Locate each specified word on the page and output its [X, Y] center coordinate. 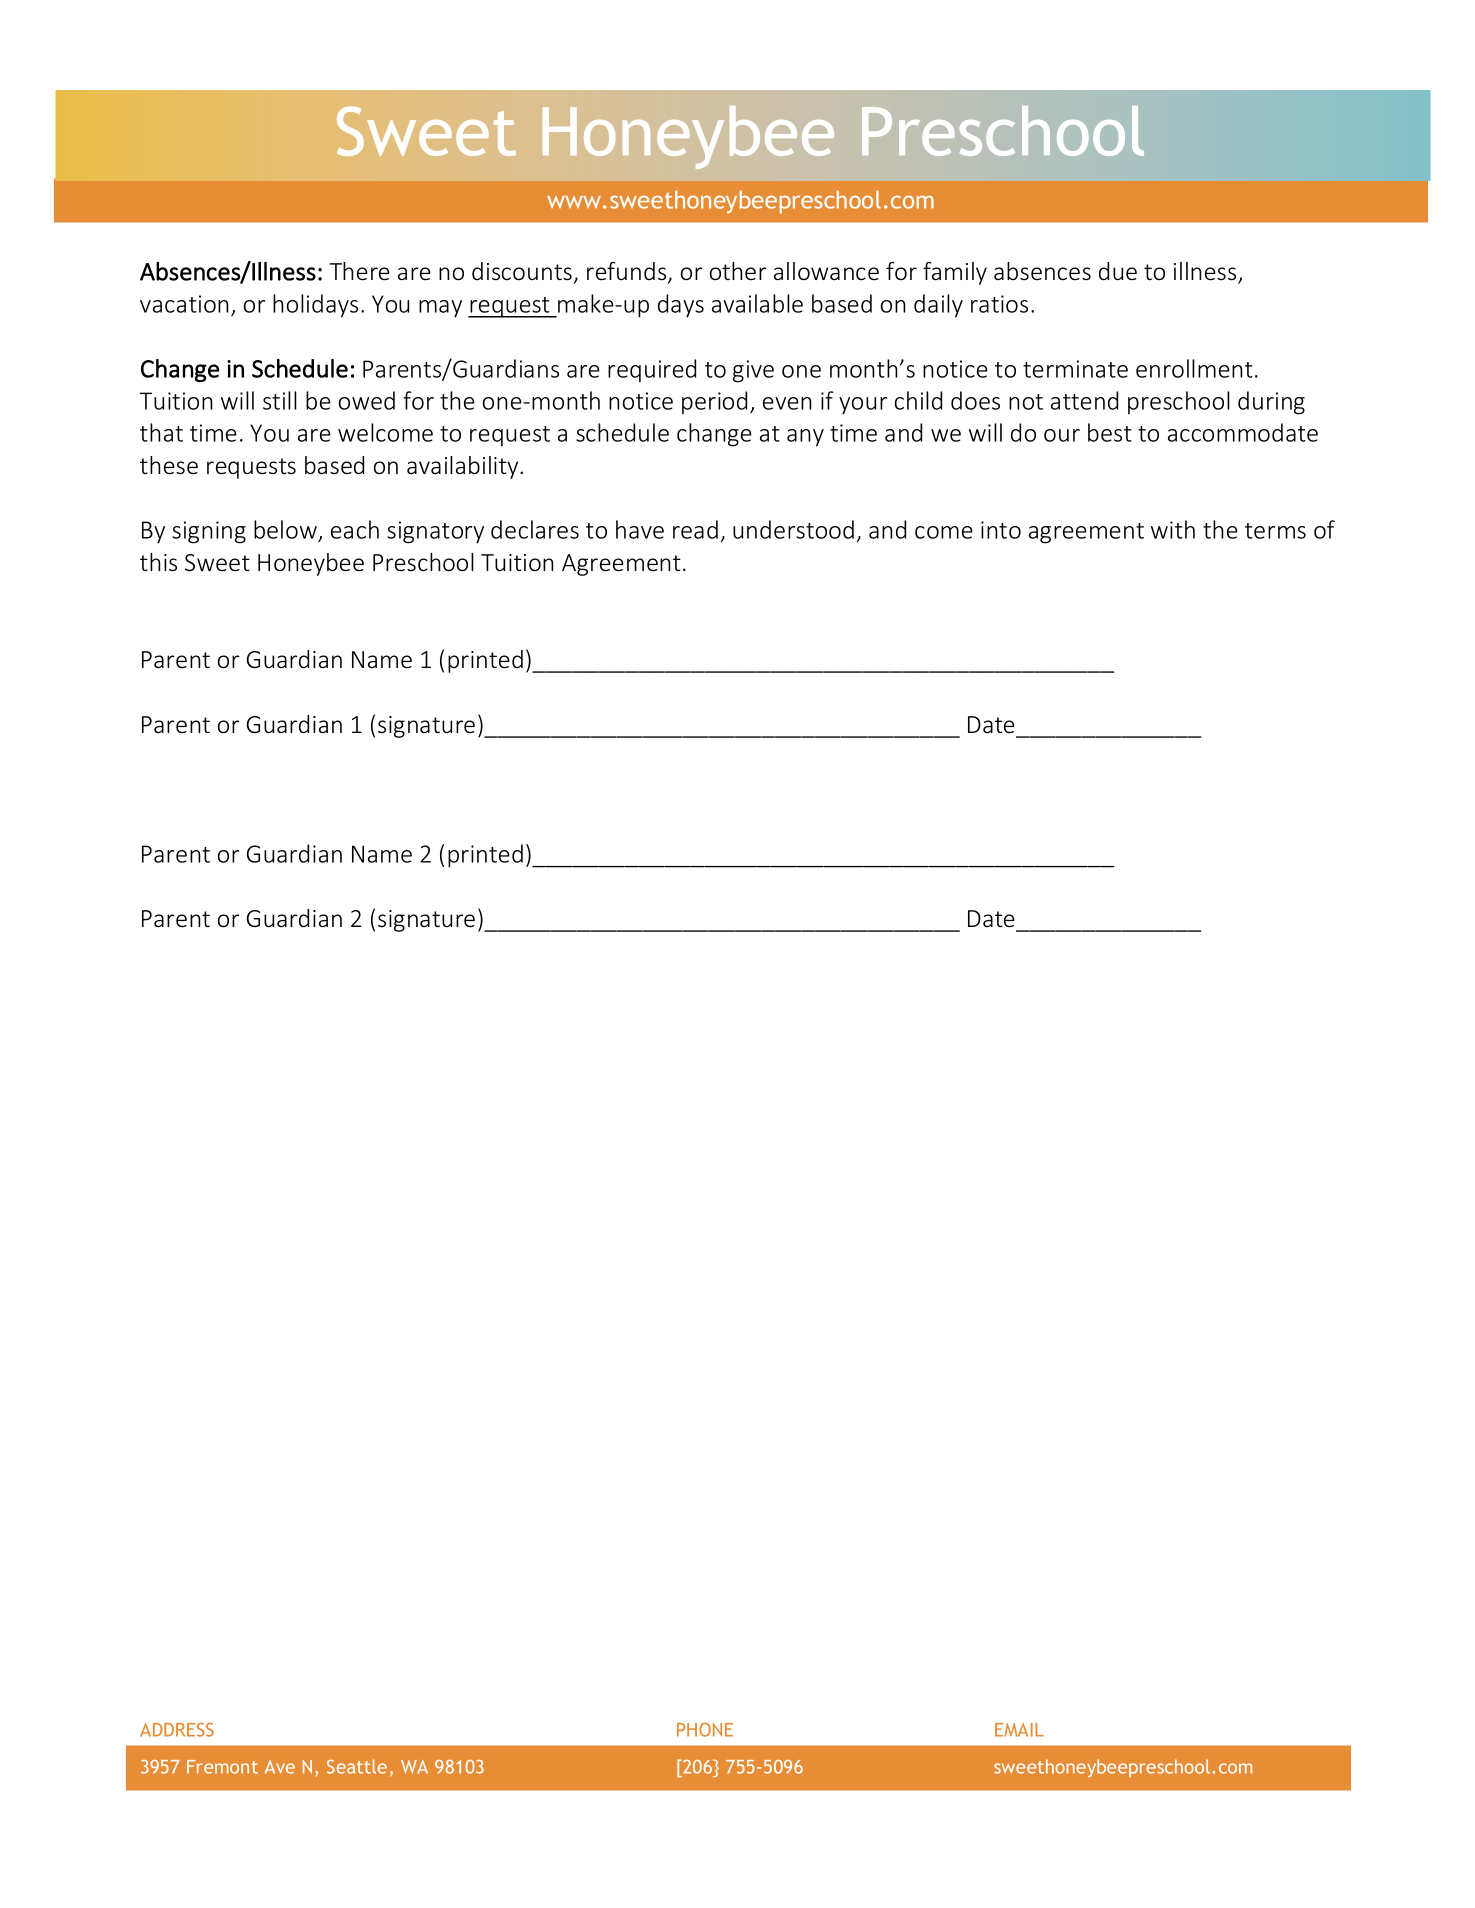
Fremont [222, 1767]
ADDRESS [177, 1730]
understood [793, 529]
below [285, 529]
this [158, 562]
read [695, 529]
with [1173, 529]
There [360, 271]
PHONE [705, 1730]
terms [1275, 531]
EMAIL [1019, 1730]
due [1118, 271]
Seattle [357, 1766]
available [757, 303]
